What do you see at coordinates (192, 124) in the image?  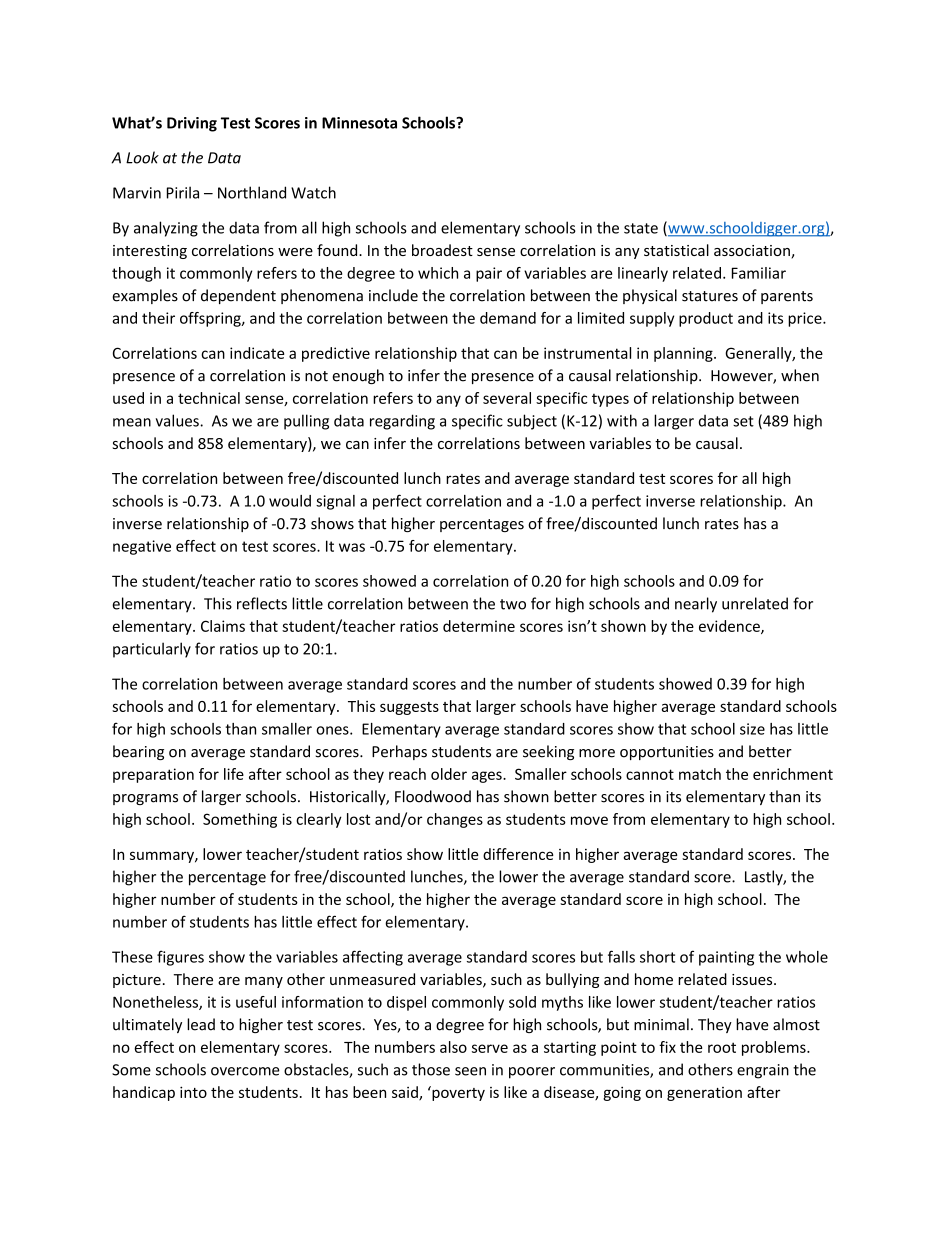 I see `Driving` at bounding box center [192, 124].
